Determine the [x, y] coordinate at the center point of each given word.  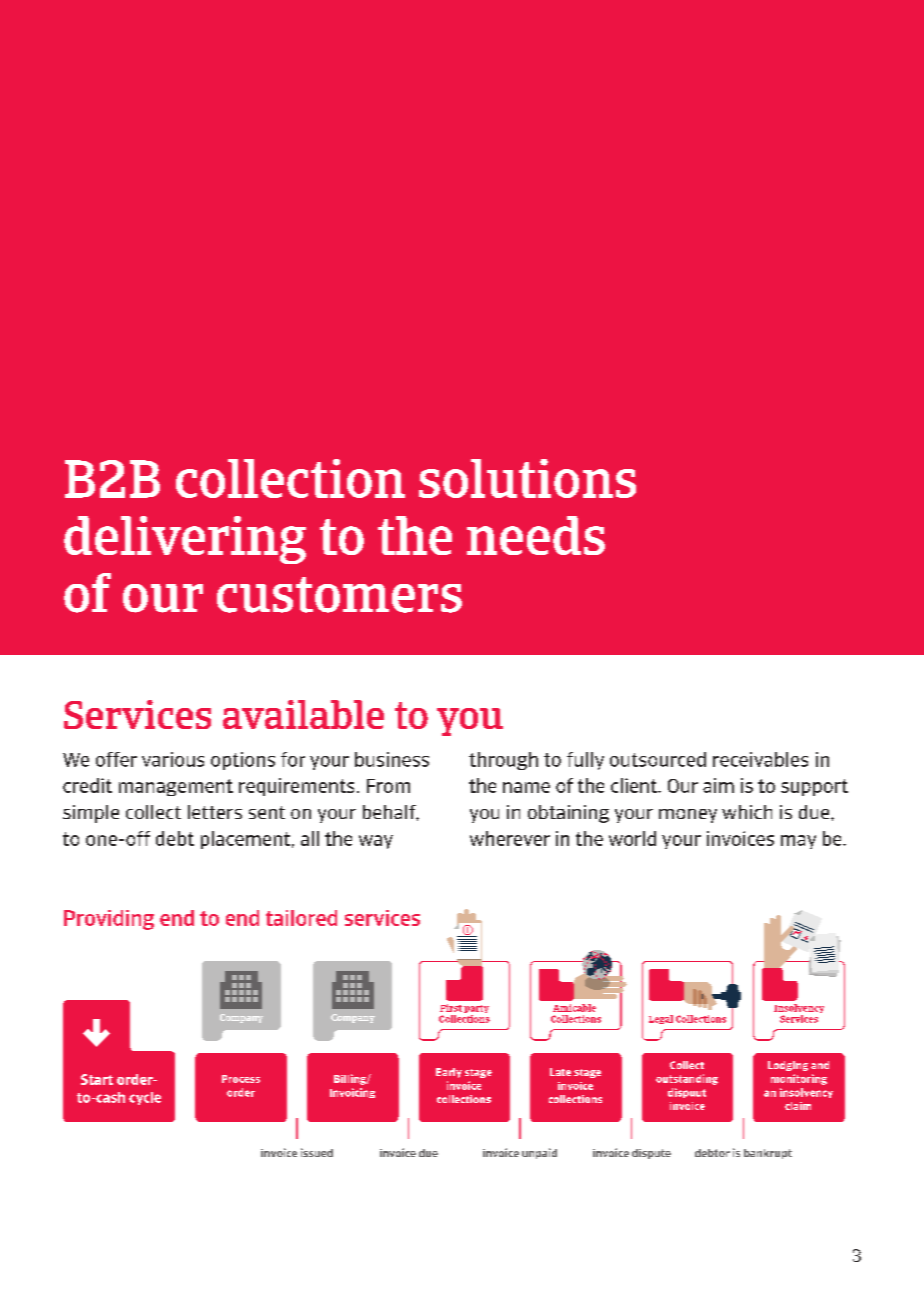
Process [241, 1079]
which [747, 812]
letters [215, 812]
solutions [527, 478]
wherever [510, 838]
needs [536, 535]
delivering [185, 540]
